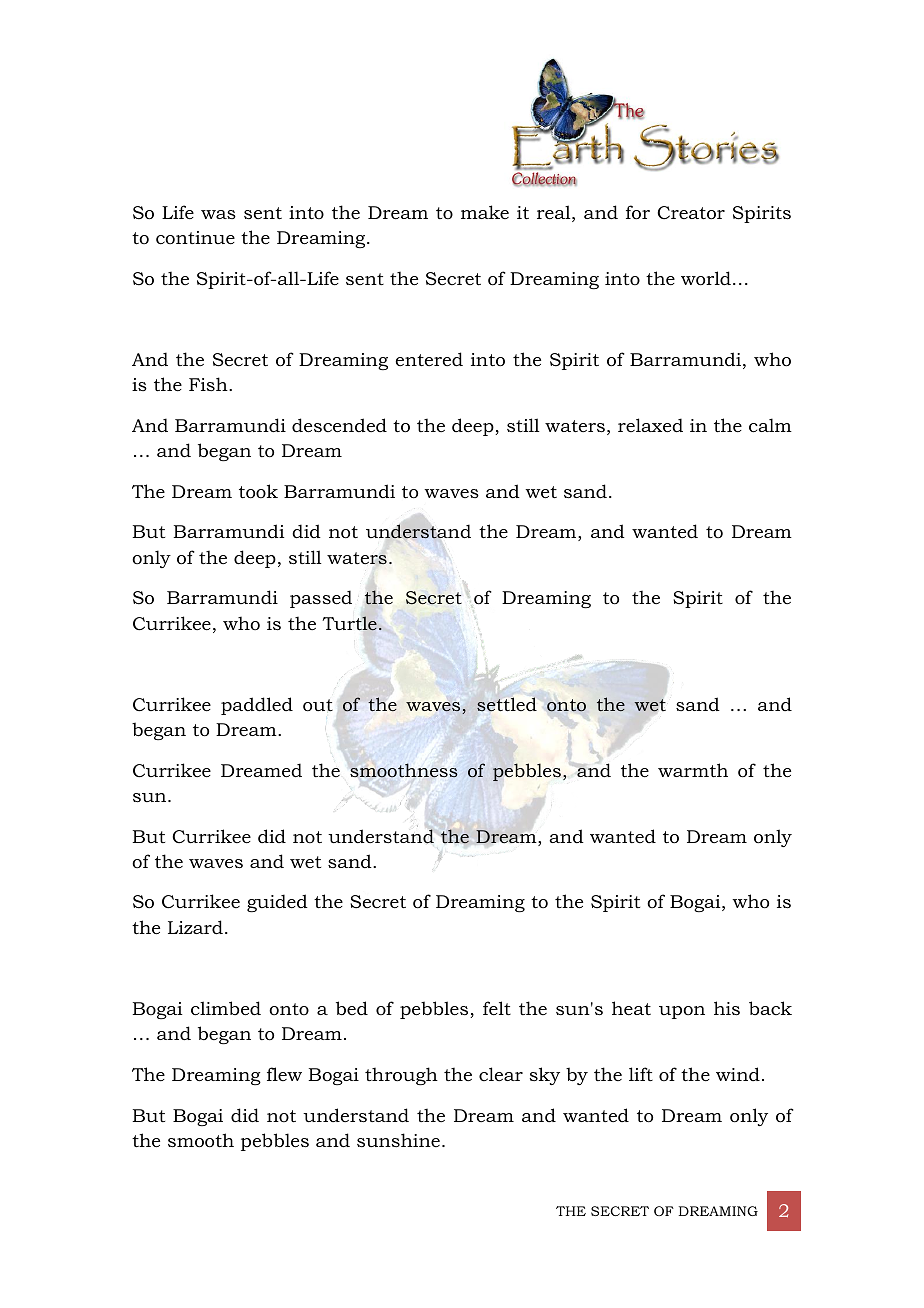 Image resolution: width=924 pixels, height=1308 pixels. What do you see at coordinates (485, 212) in the screenshot?
I see `make` at bounding box center [485, 212].
